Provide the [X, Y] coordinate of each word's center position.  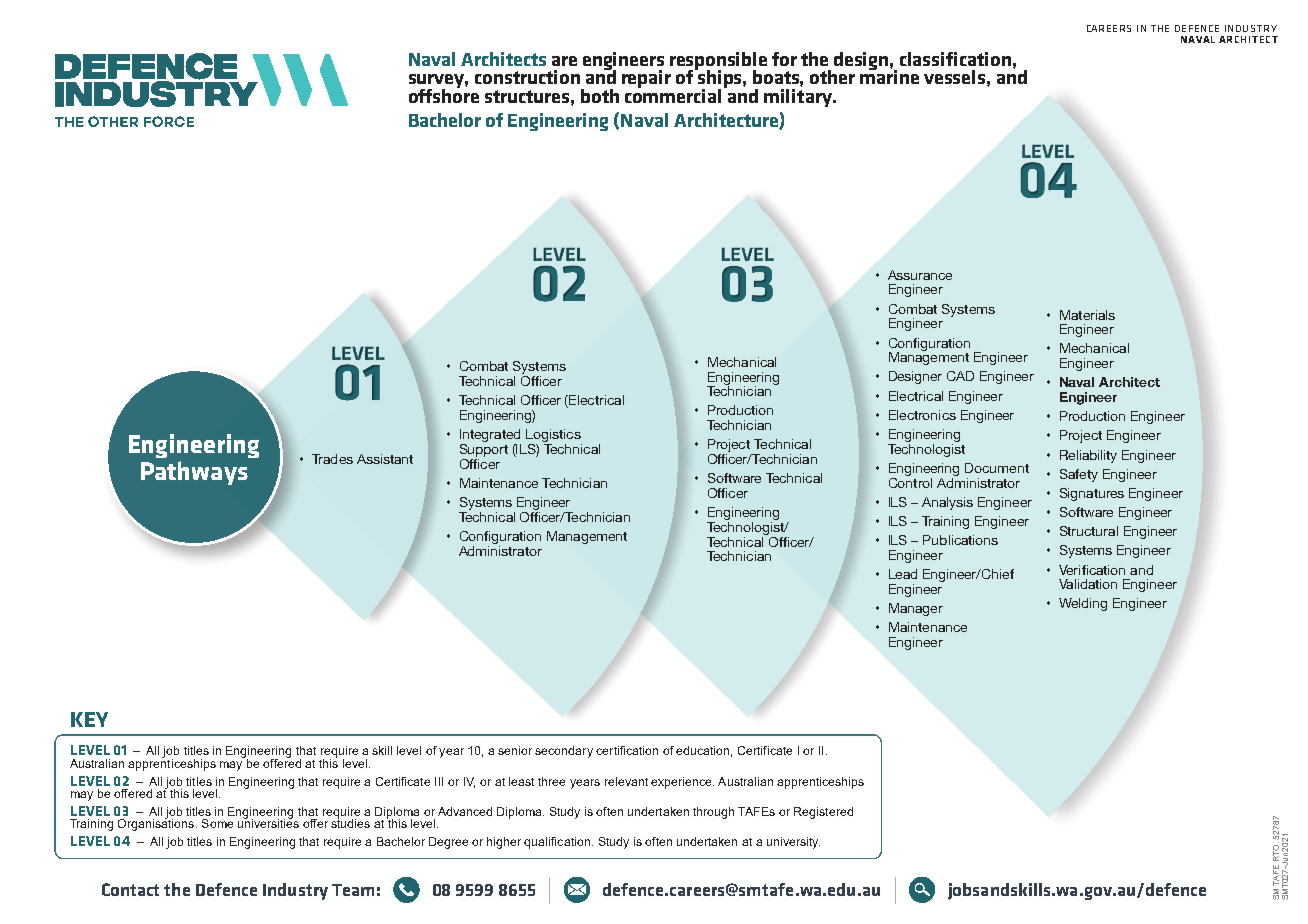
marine [889, 76]
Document [997, 468]
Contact [130, 889]
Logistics [553, 435]
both [600, 96]
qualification [557, 843]
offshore [444, 94]
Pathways [194, 473]
